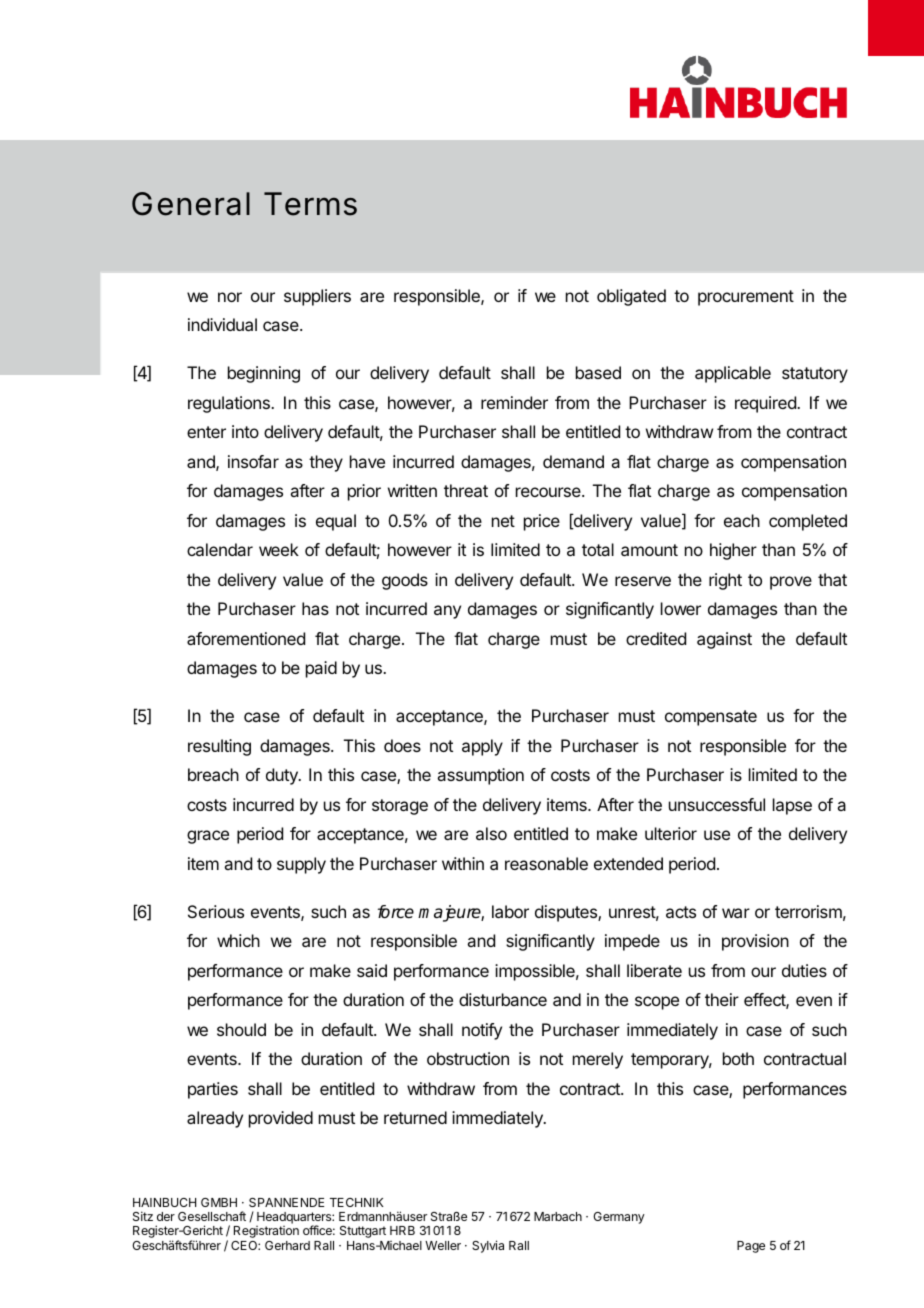  I want to click on Page, so click(751, 1247).
